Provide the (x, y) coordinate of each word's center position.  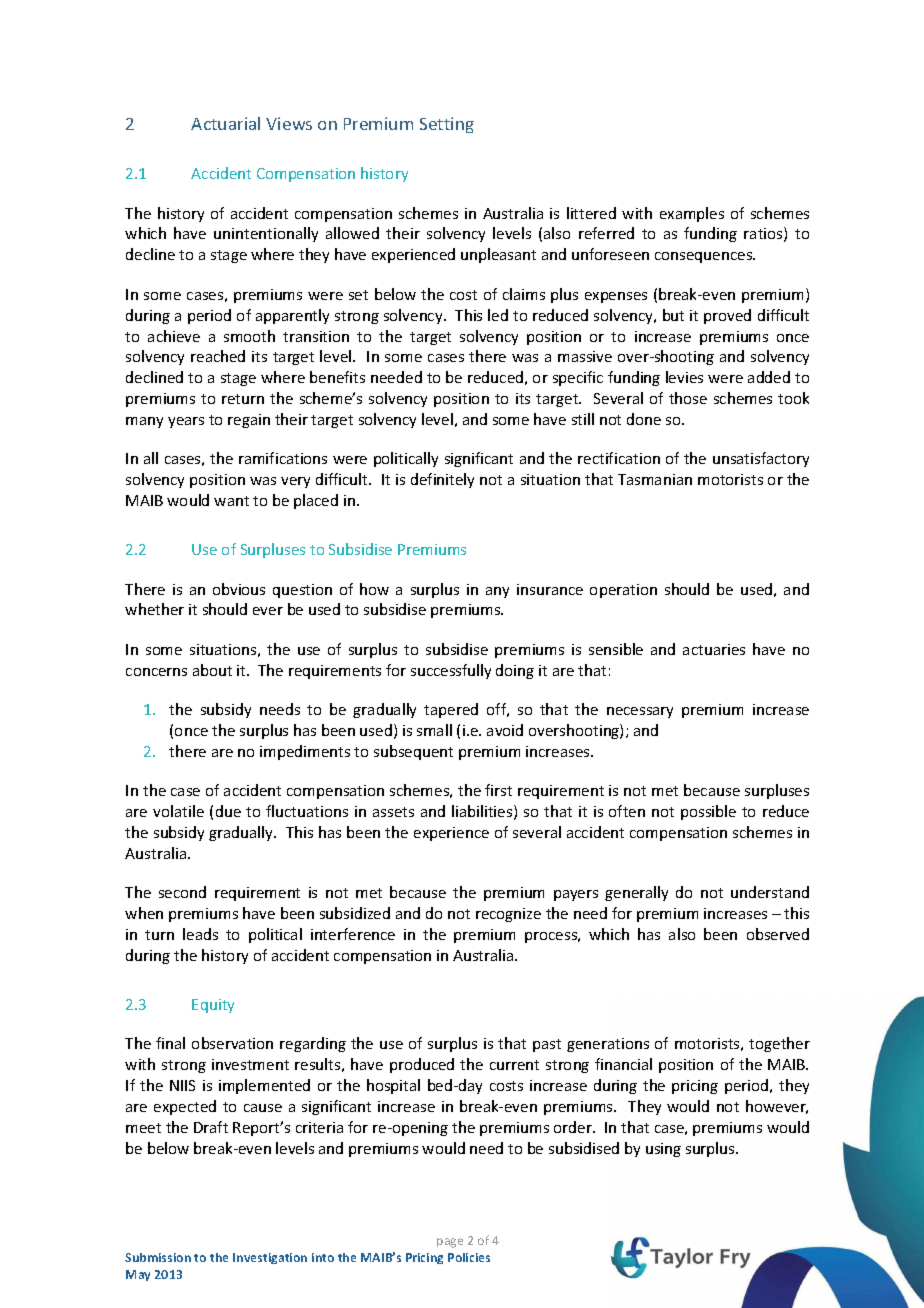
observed (778, 934)
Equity (213, 1006)
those (688, 398)
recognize (508, 915)
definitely (442, 480)
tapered (451, 710)
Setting (447, 125)
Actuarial (225, 123)
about (212, 670)
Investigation (270, 1258)
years (186, 422)
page (450, 1243)
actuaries (714, 649)
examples (692, 214)
